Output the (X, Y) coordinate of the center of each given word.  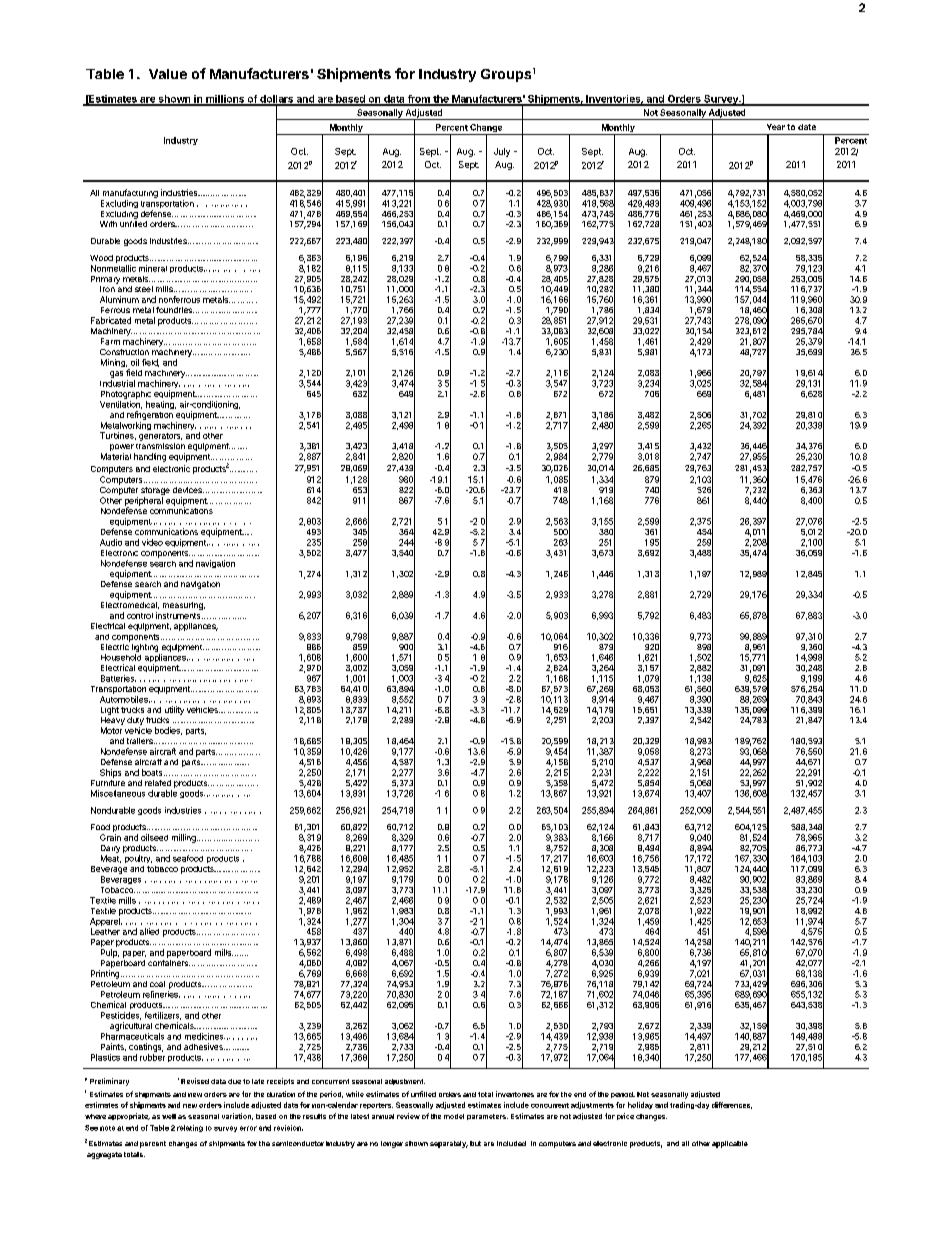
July (502, 152)
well (169, 1116)
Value (168, 74)
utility (174, 710)
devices (188, 490)
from (419, 100)
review (408, 1116)
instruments (179, 615)
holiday (640, 1105)
